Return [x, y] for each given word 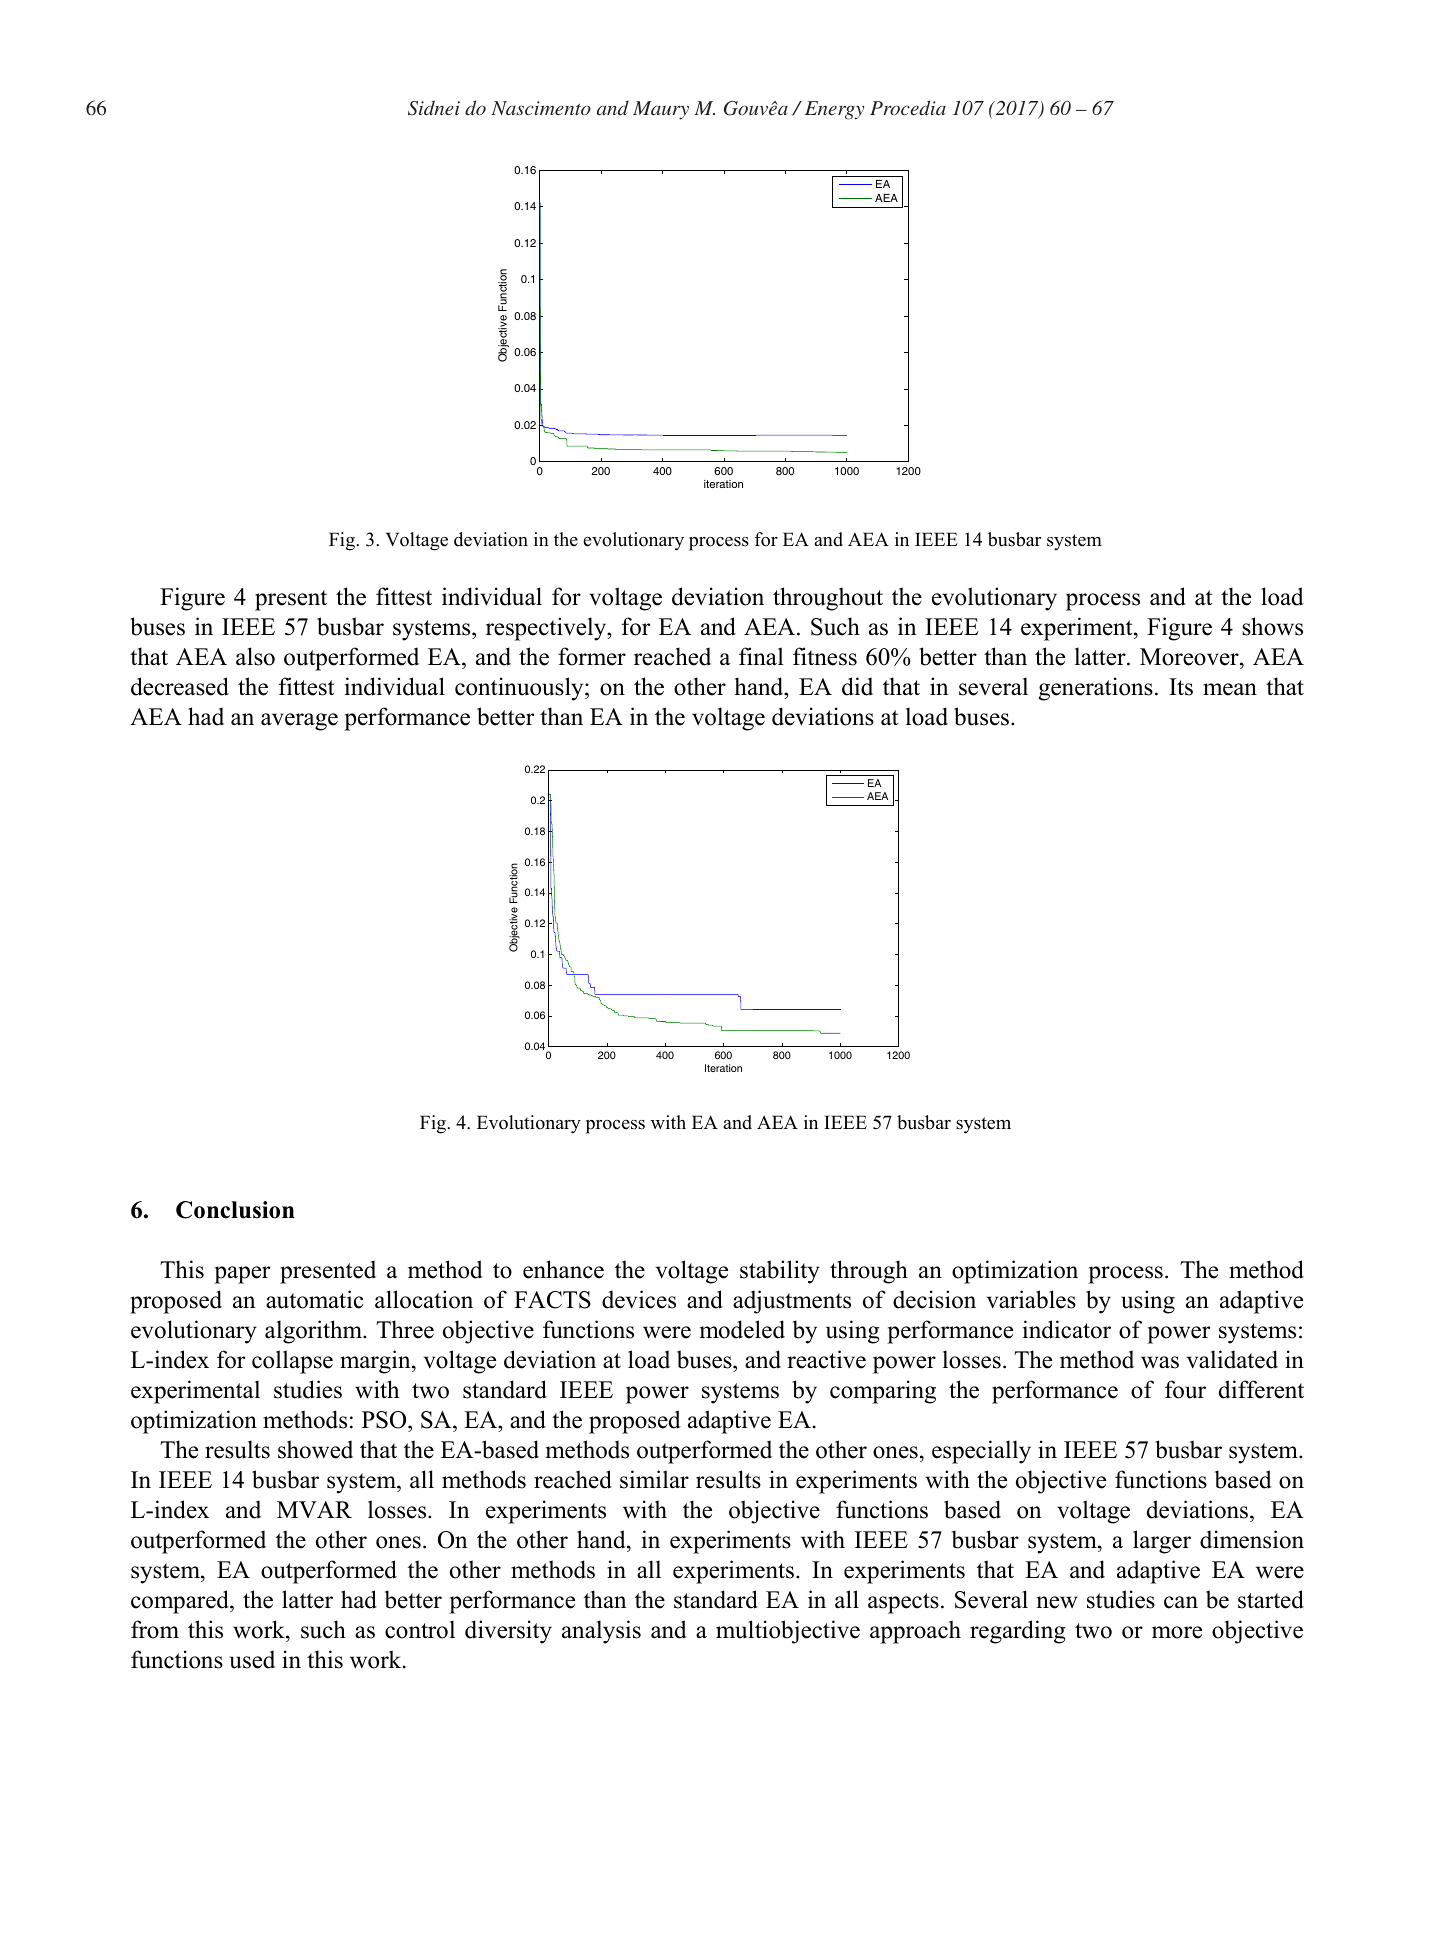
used [252, 1659]
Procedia [908, 107]
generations [1096, 689]
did [857, 686]
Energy [834, 110]
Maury [661, 110]
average [299, 722]
